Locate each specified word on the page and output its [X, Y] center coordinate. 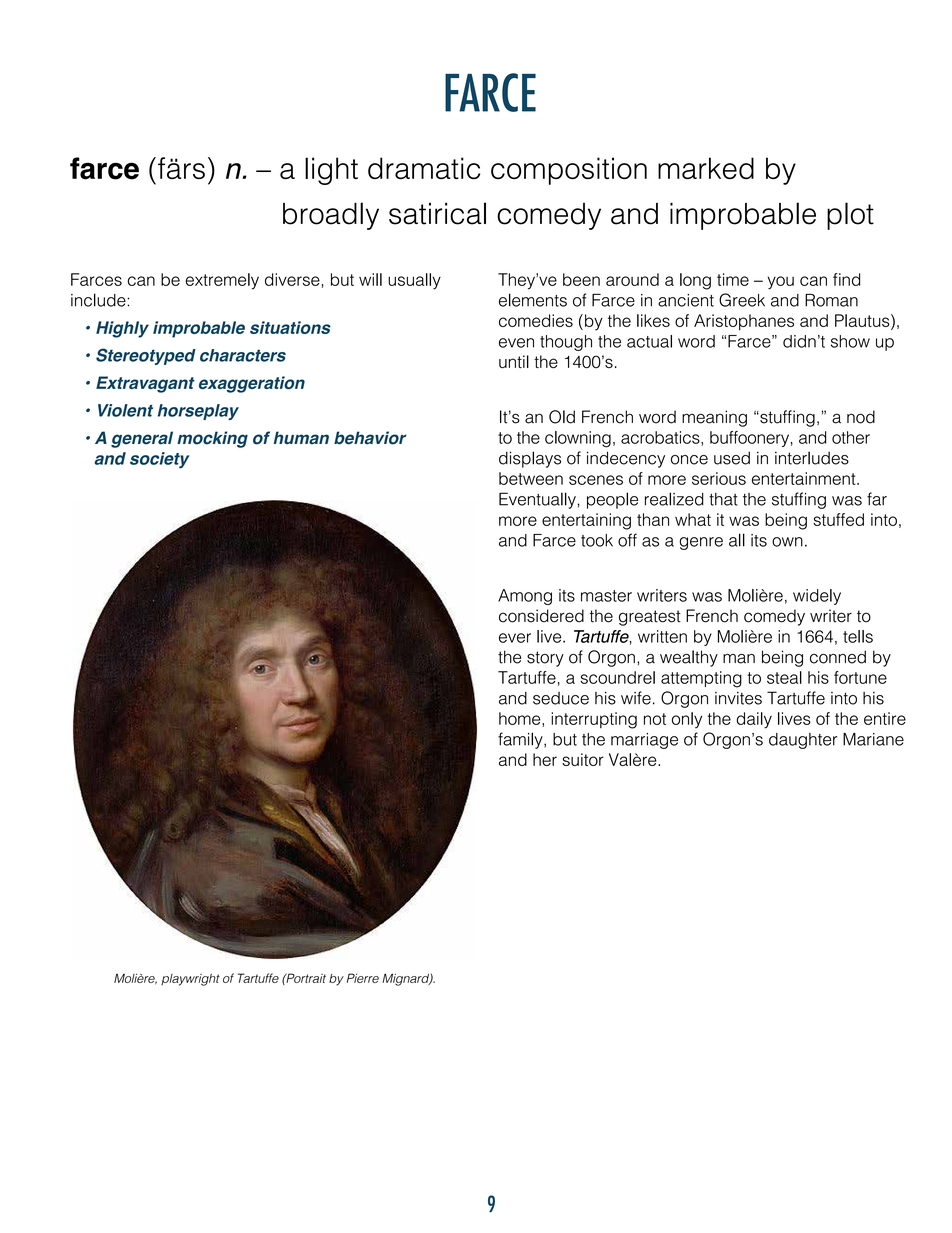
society [159, 460]
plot [850, 216]
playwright [190, 980]
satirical [437, 213]
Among [525, 597]
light [331, 171]
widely [817, 597]
